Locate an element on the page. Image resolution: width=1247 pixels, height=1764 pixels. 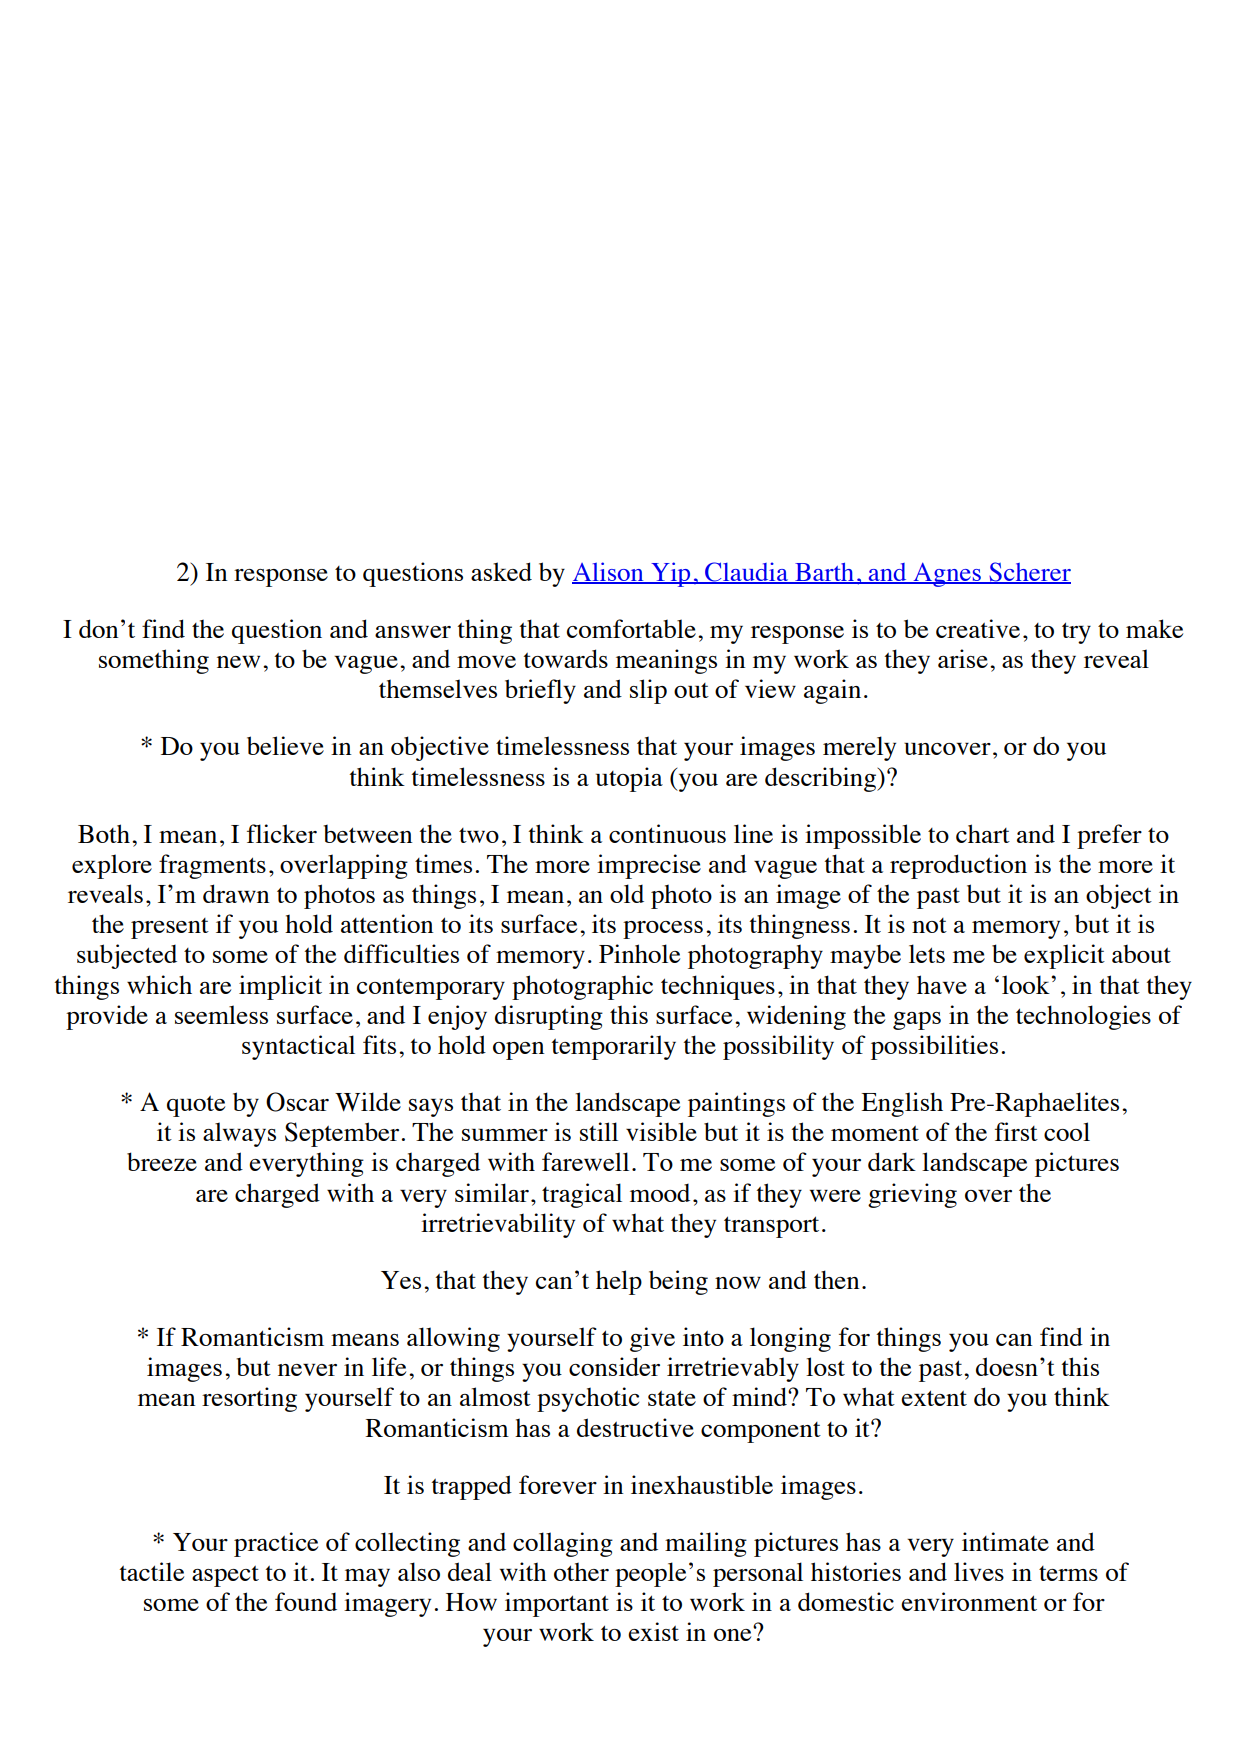
environment is located at coordinates (969, 1601).
